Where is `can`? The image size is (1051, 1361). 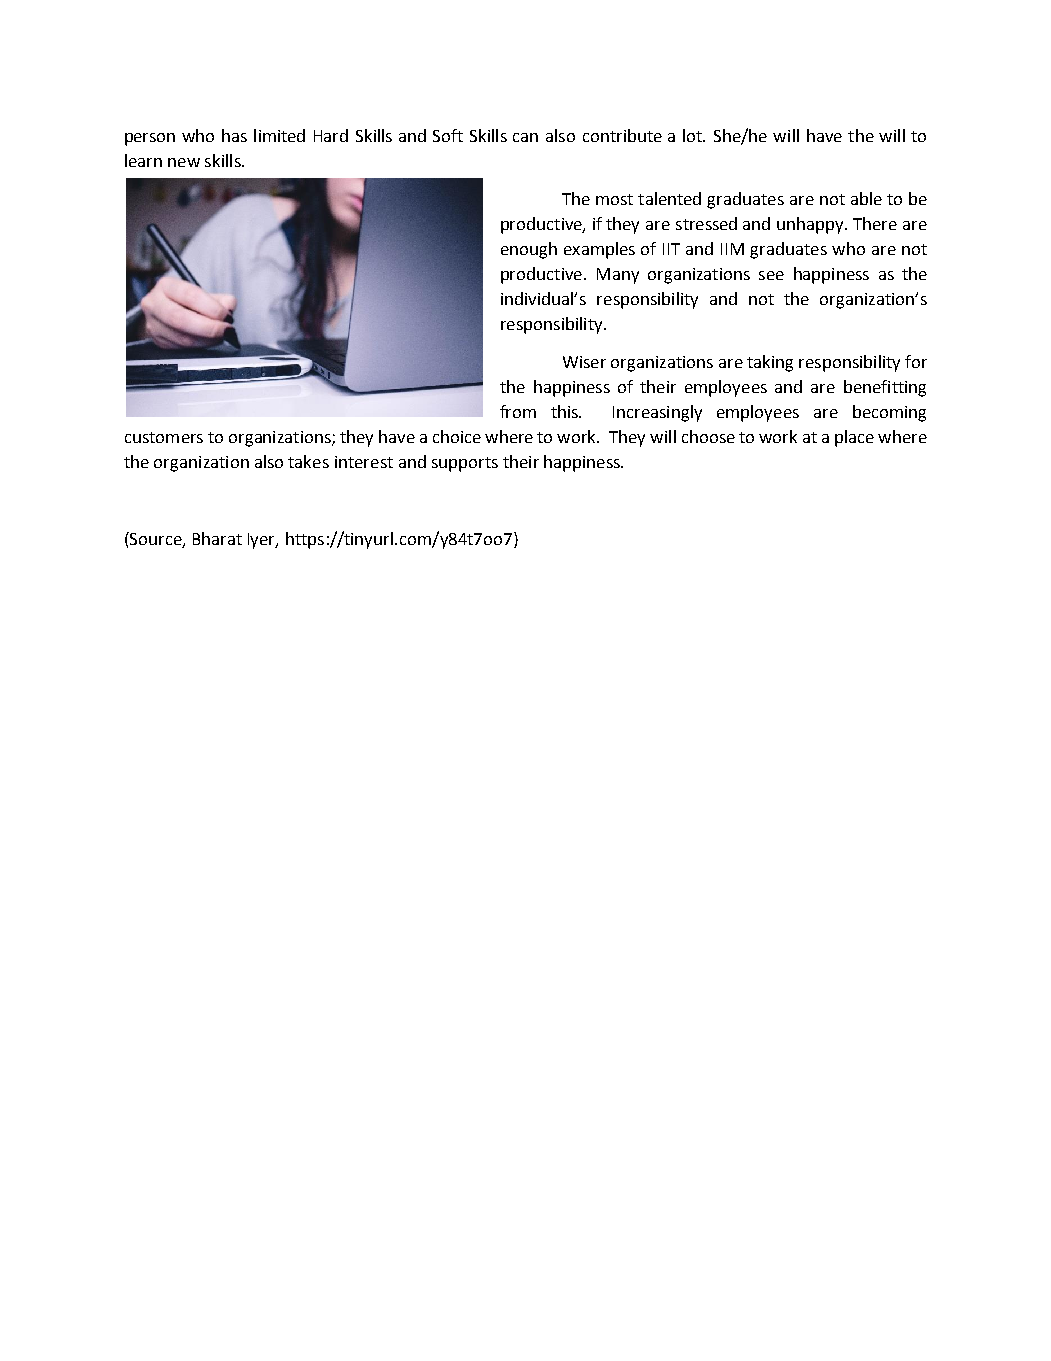 can is located at coordinates (525, 137).
